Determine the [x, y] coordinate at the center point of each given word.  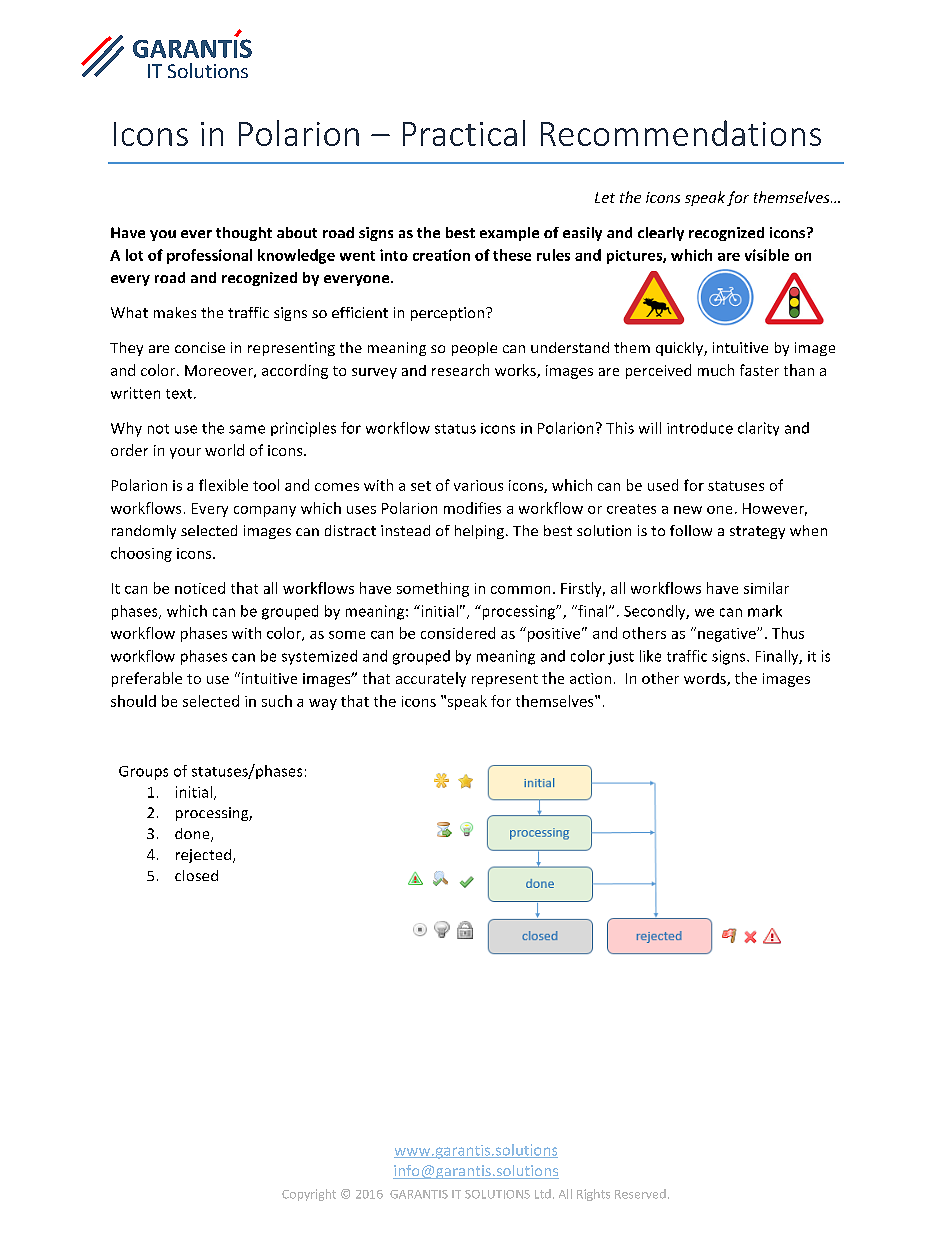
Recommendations [681, 133]
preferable [147, 679]
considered [458, 633]
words [706, 679]
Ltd [543, 1194]
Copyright [309, 1195]
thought [244, 234]
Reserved [640, 1194]
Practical [464, 133]
